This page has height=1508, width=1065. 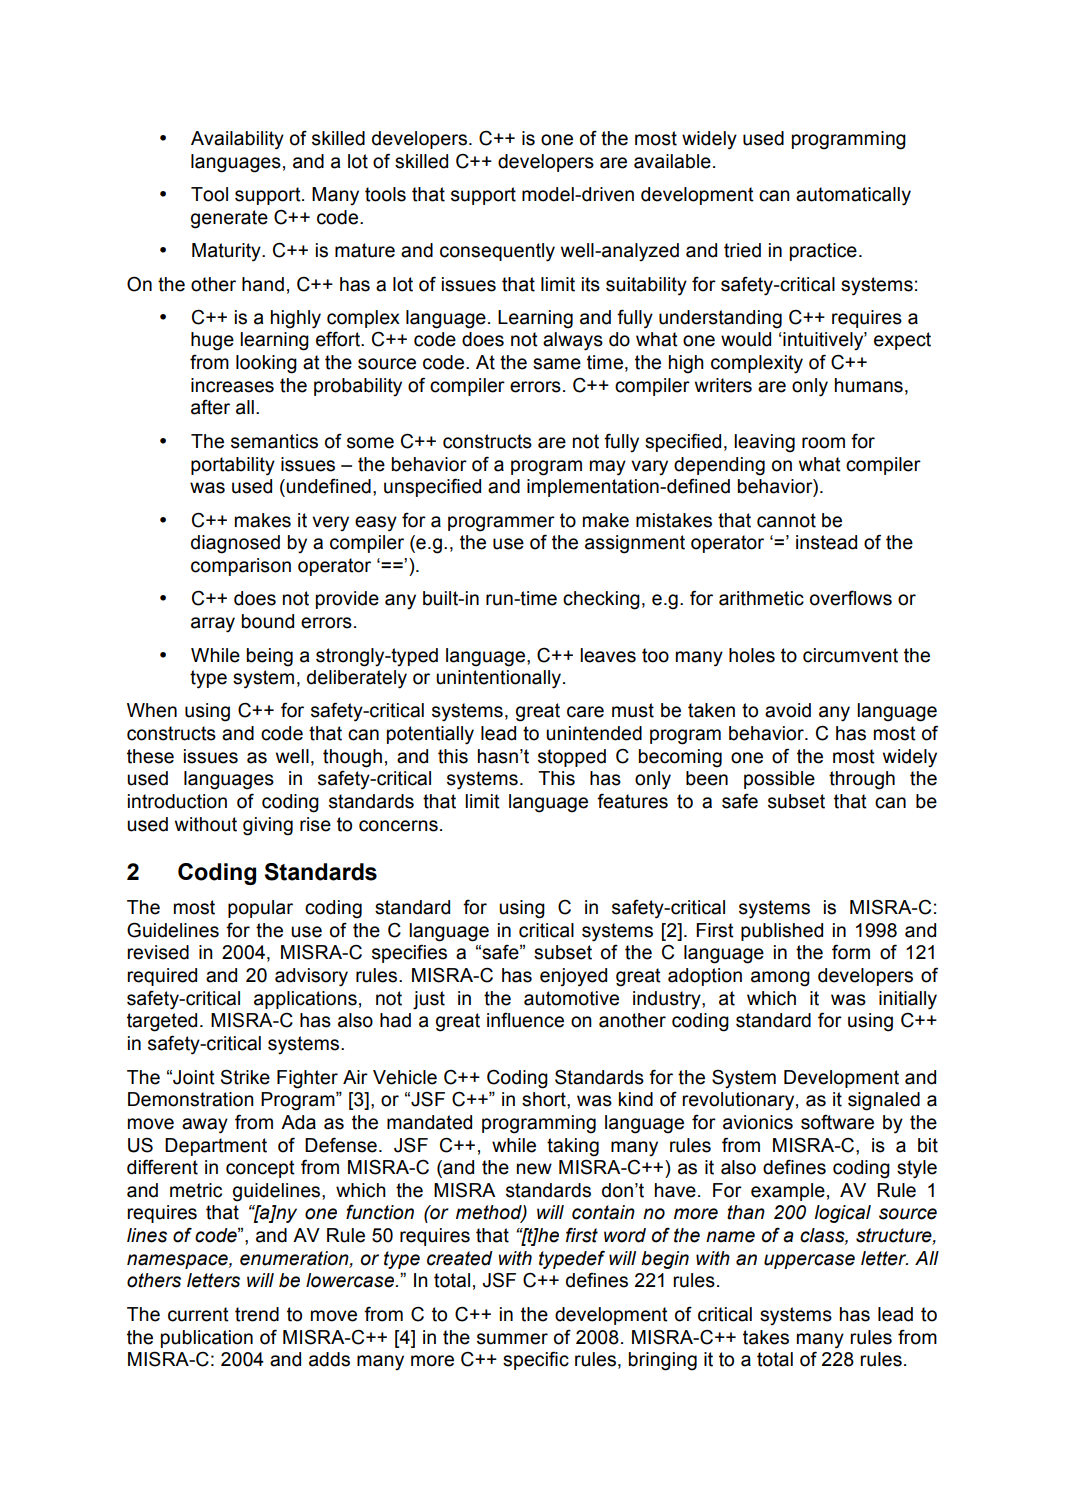 I want to click on consequently, so click(x=497, y=252).
